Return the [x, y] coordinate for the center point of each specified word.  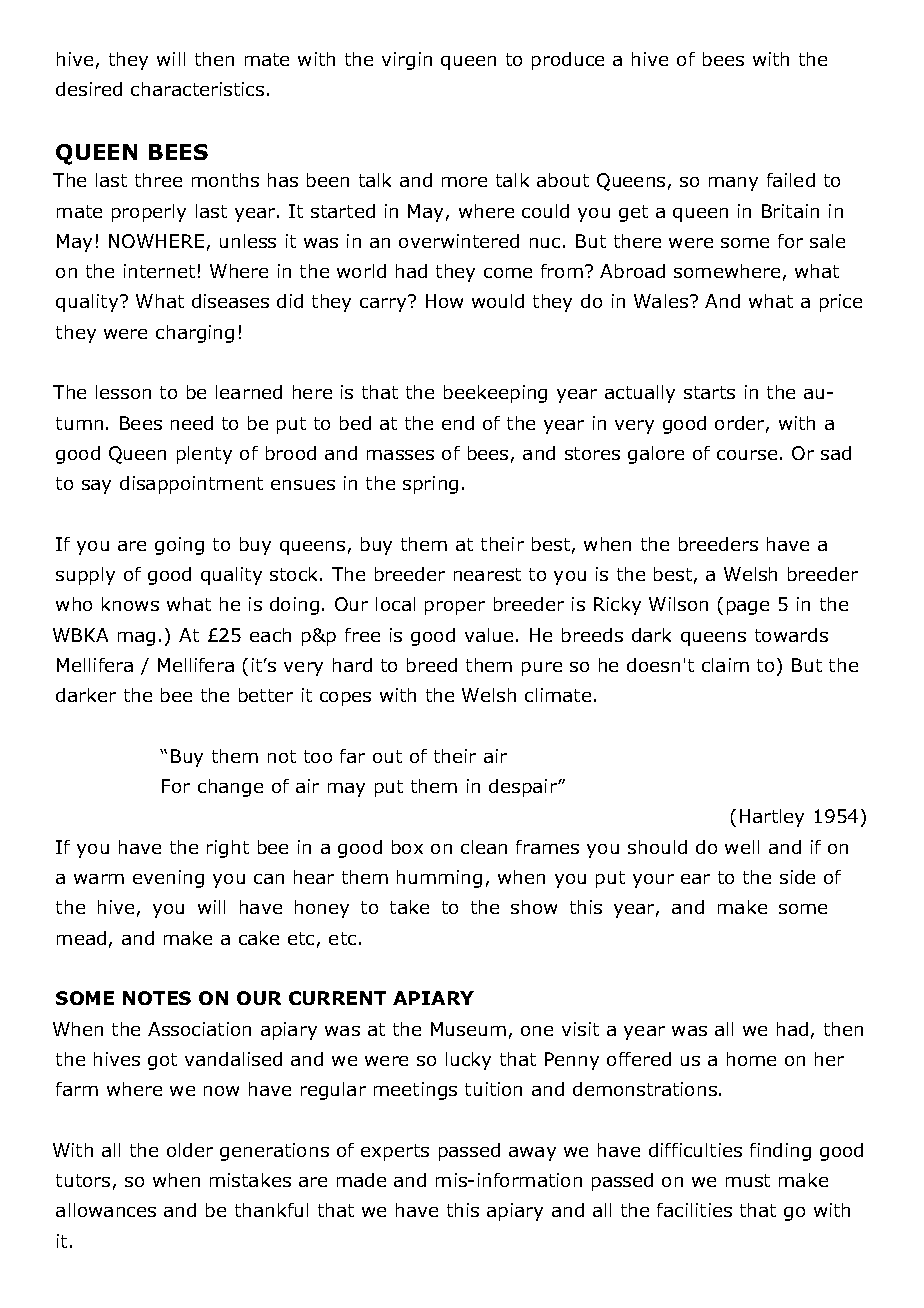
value [489, 635]
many [733, 184]
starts [709, 392]
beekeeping [495, 394]
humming [439, 879]
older [190, 1150]
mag [136, 639]
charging [195, 334]
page [748, 608]
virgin [407, 61]
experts [395, 1152]
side [797, 877]
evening [168, 879]
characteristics [197, 89]
